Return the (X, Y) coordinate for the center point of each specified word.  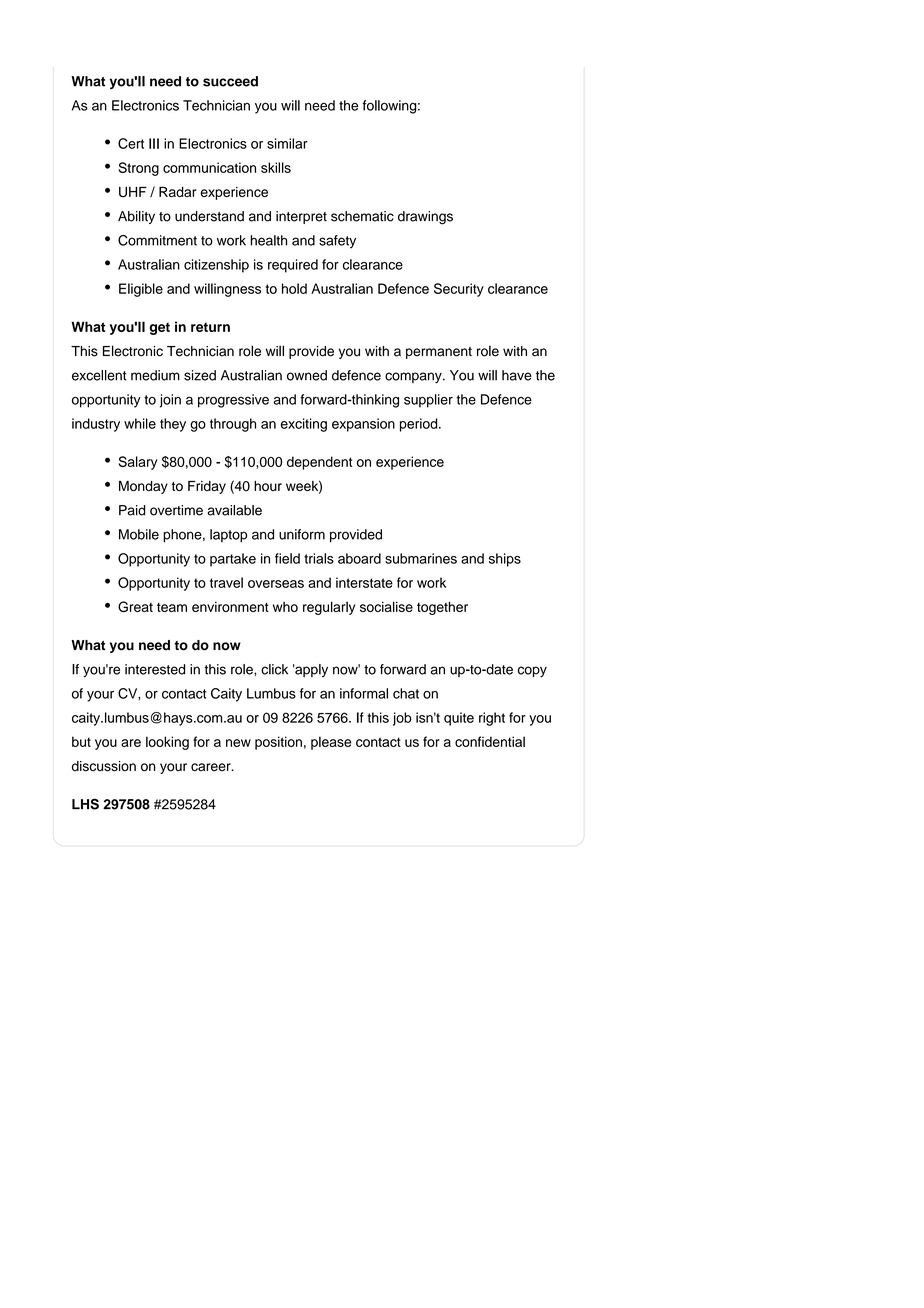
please (331, 743)
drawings (425, 218)
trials (319, 558)
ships (505, 560)
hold (294, 288)
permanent (439, 353)
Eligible (141, 290)
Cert (131, 143)
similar (287, 143)
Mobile (139, 534)
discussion (104, 766)
